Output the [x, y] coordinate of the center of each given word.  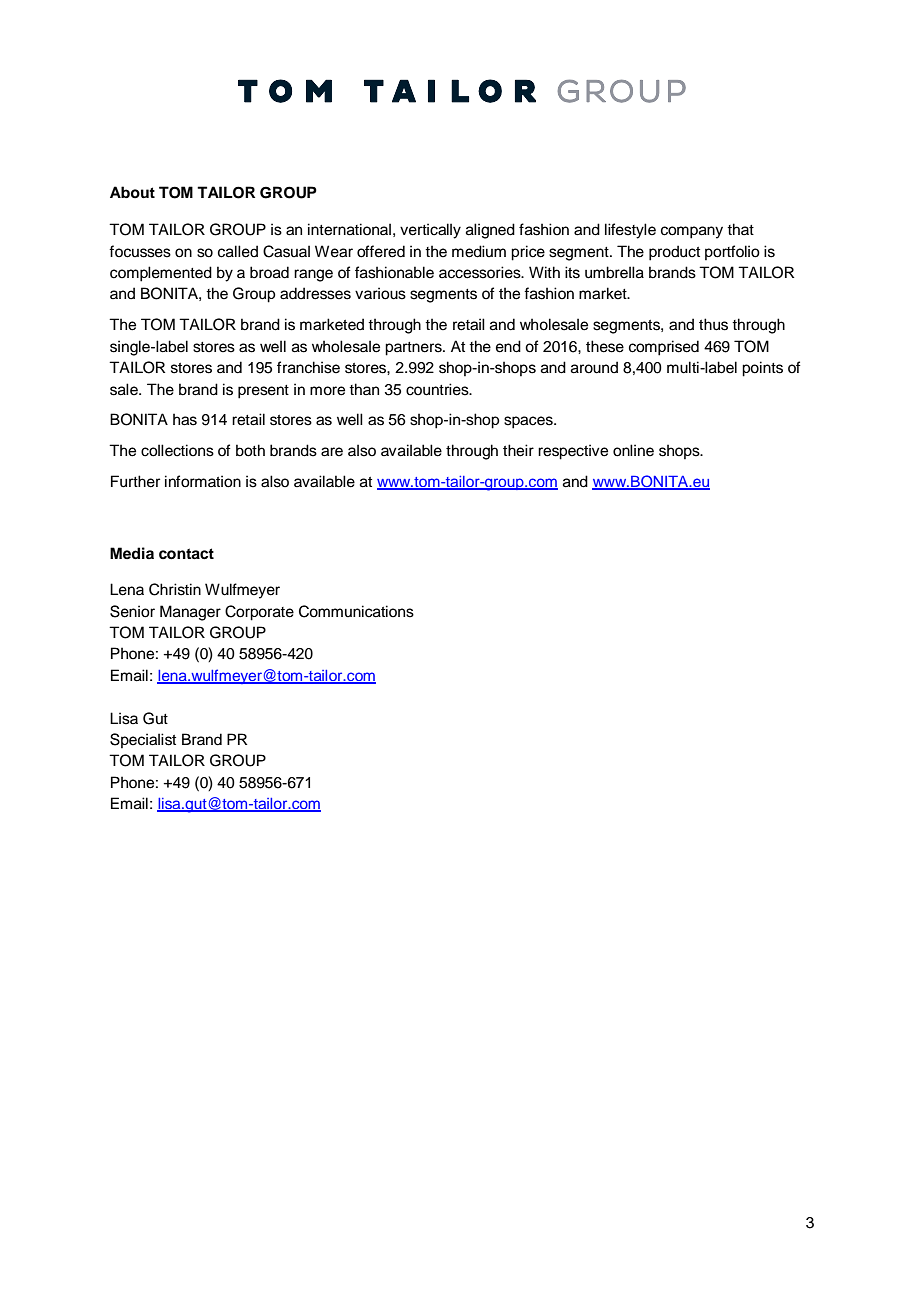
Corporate [259, 613]
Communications [356, 611]
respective [573, 452]
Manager [190, 613]
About [132, 192]
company [692, 232]
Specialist [143, 740]
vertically [430, 231]
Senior [132, 611]
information [203, 481]
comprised [664, 348]
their [518, 450]
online [633, 450]
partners [414, 349]
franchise [308, 367]
